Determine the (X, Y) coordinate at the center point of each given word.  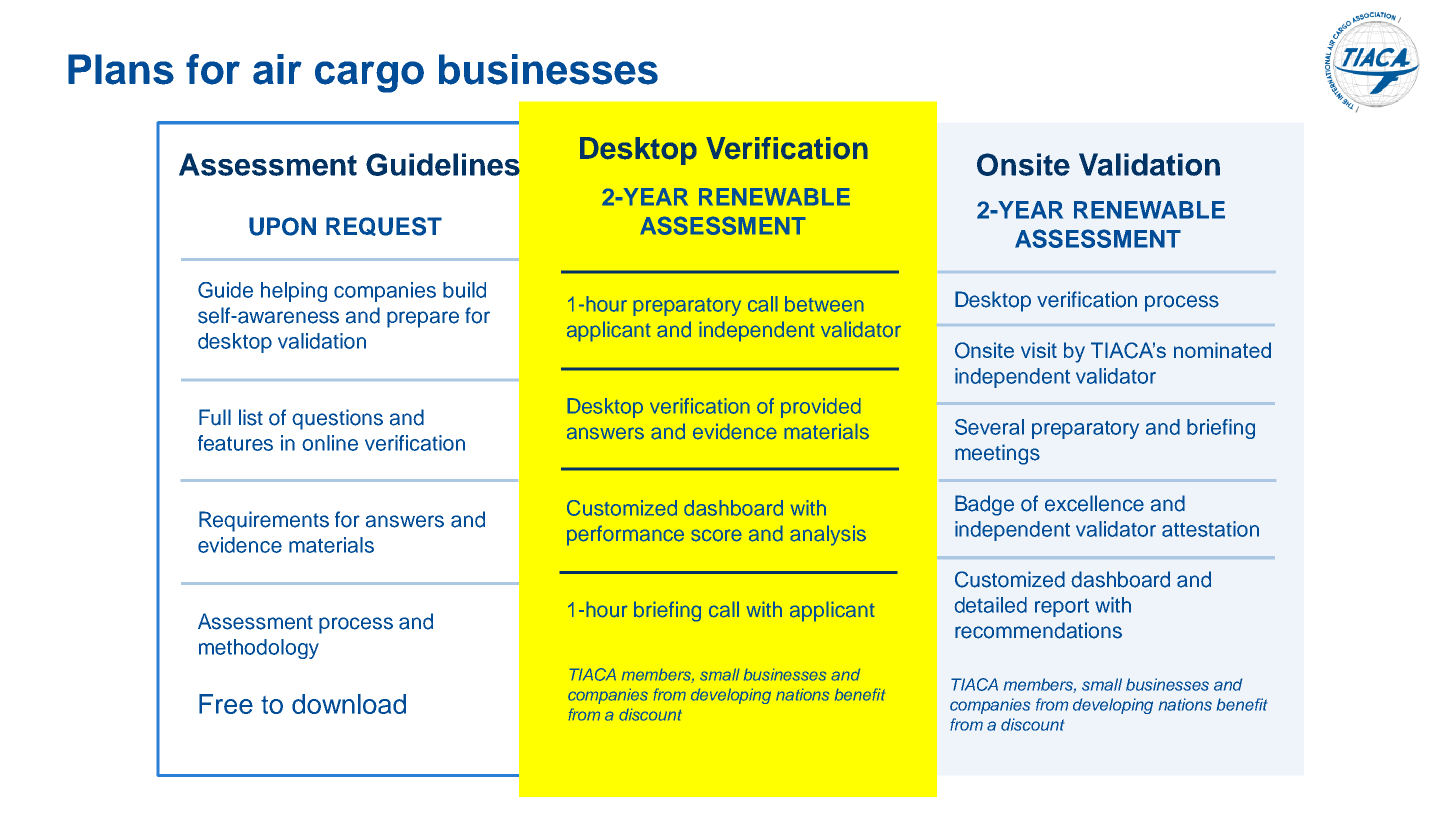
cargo (369, 77)
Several (989, 427)
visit (1039, 350)
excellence (1094, 503)
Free (226, 704)
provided (820, 408)
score (716, 535)
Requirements (264, 521)
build (464, 290)
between (824, 304)
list (251, 417)
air (277, 69)
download (349, 704)
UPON (282, 226)
